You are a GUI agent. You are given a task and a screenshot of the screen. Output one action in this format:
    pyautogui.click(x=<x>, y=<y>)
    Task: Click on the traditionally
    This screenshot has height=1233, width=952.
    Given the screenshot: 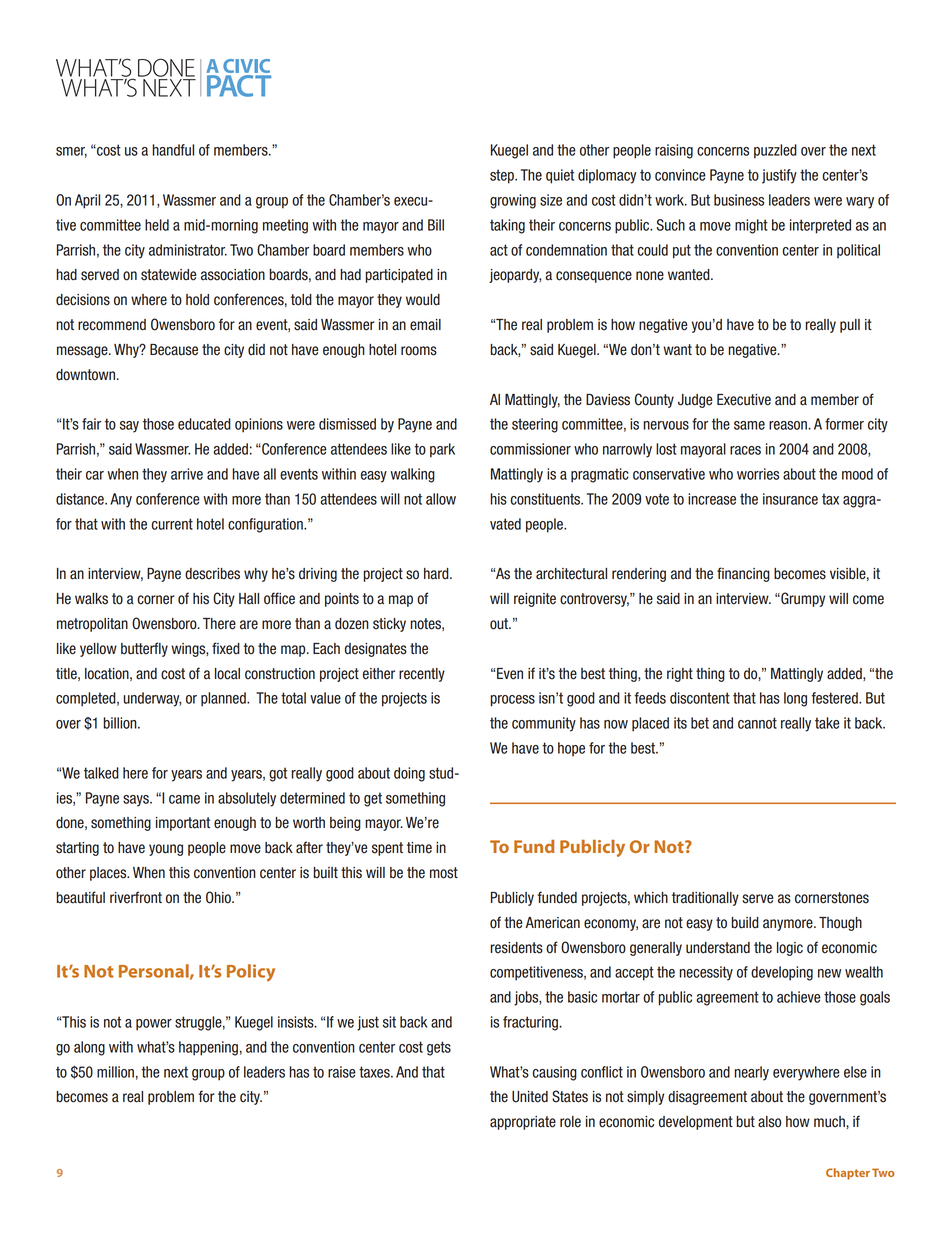 What is the action you would take?
    pyautogui.click(x=705, y=899)
